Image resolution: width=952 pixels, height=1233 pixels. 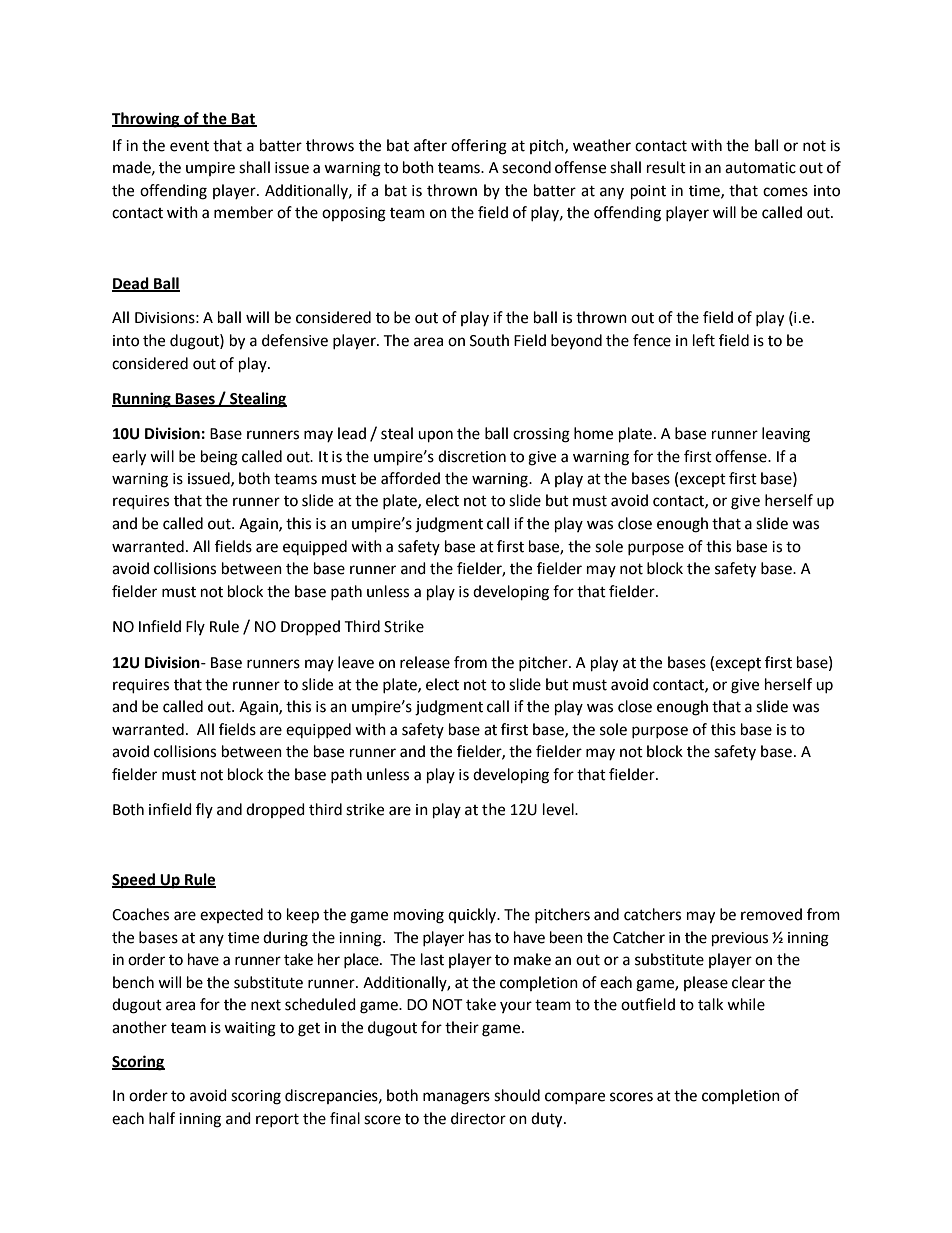 What do you see at coordinates (162, 1118) in the screenshot?
I see `half` at bounding box center [162, 1118].
